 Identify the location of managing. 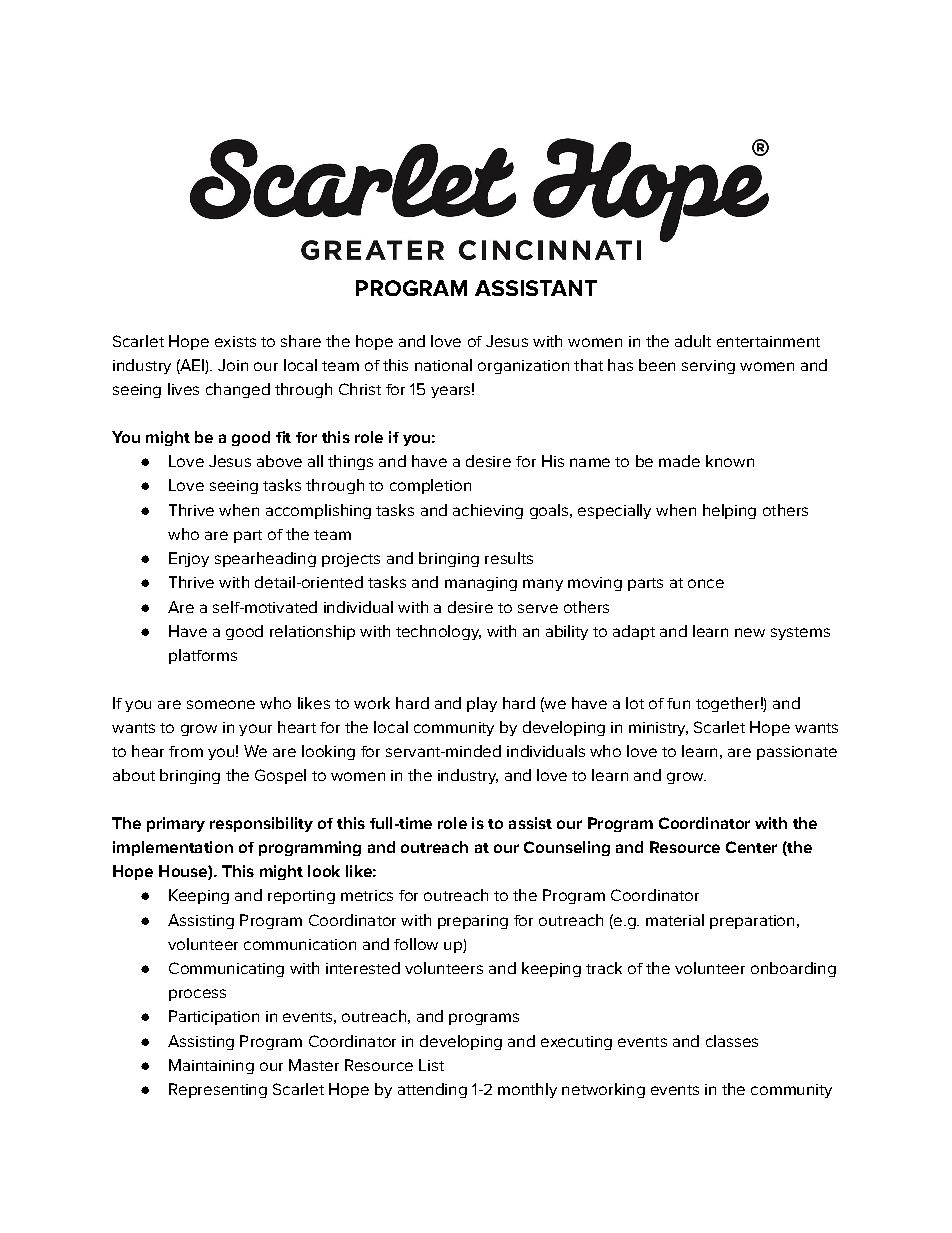
(481, 584).
